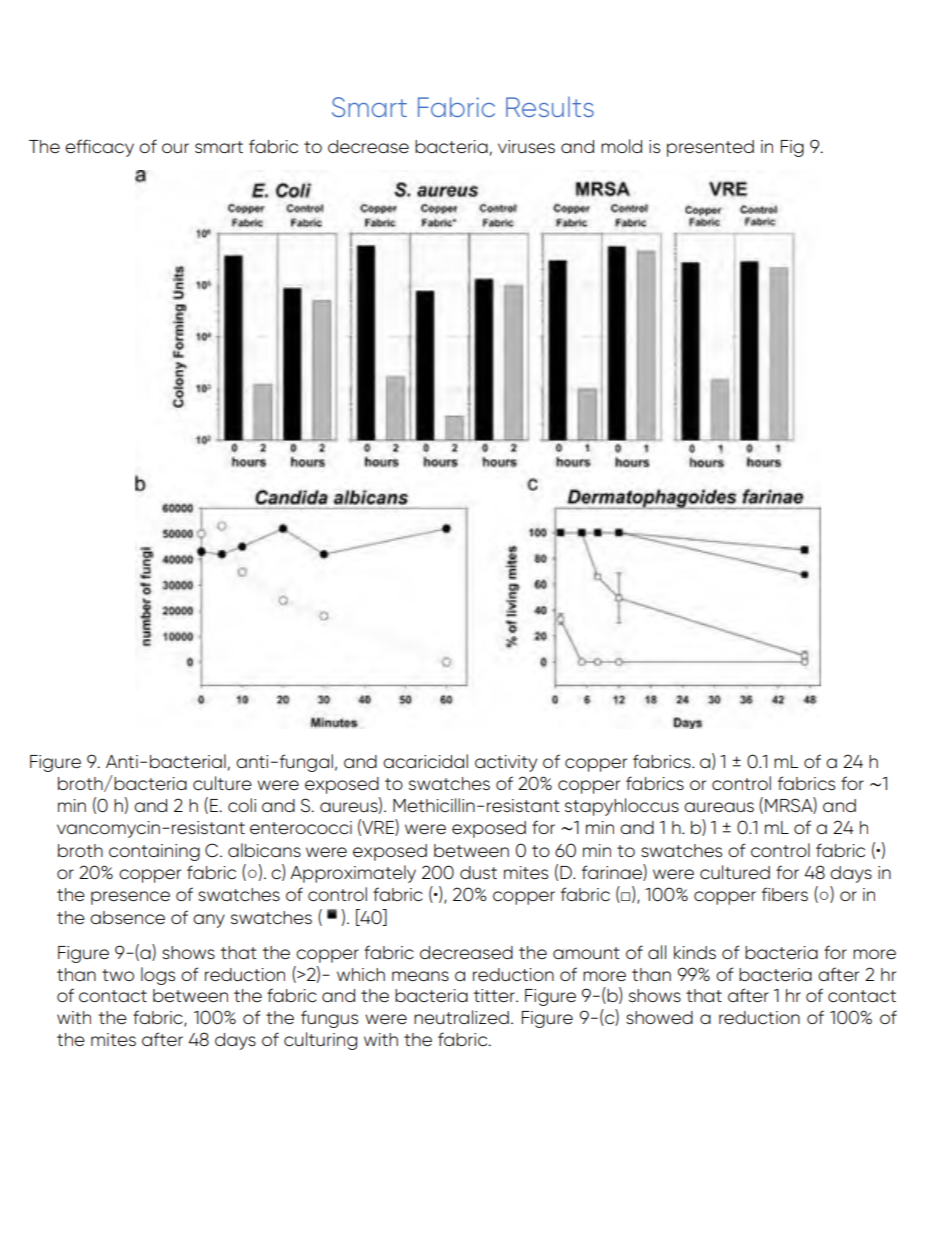 The width and height of the image is (952, 1233). Describe the element at coordinates (242, 805) in the image. I see `coli` at that location.
